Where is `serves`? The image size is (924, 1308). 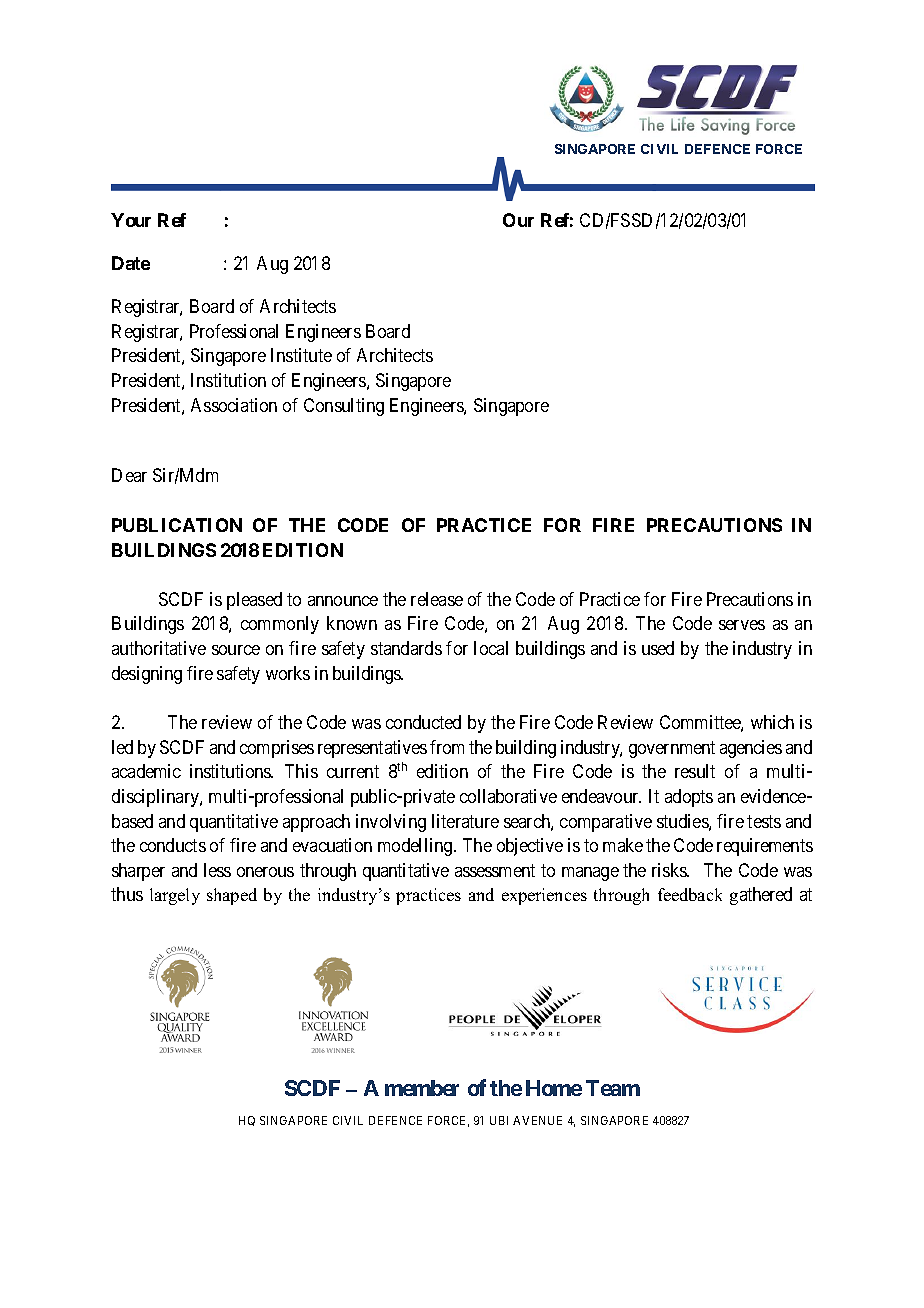 serves is located at coordinates (742, 625).
